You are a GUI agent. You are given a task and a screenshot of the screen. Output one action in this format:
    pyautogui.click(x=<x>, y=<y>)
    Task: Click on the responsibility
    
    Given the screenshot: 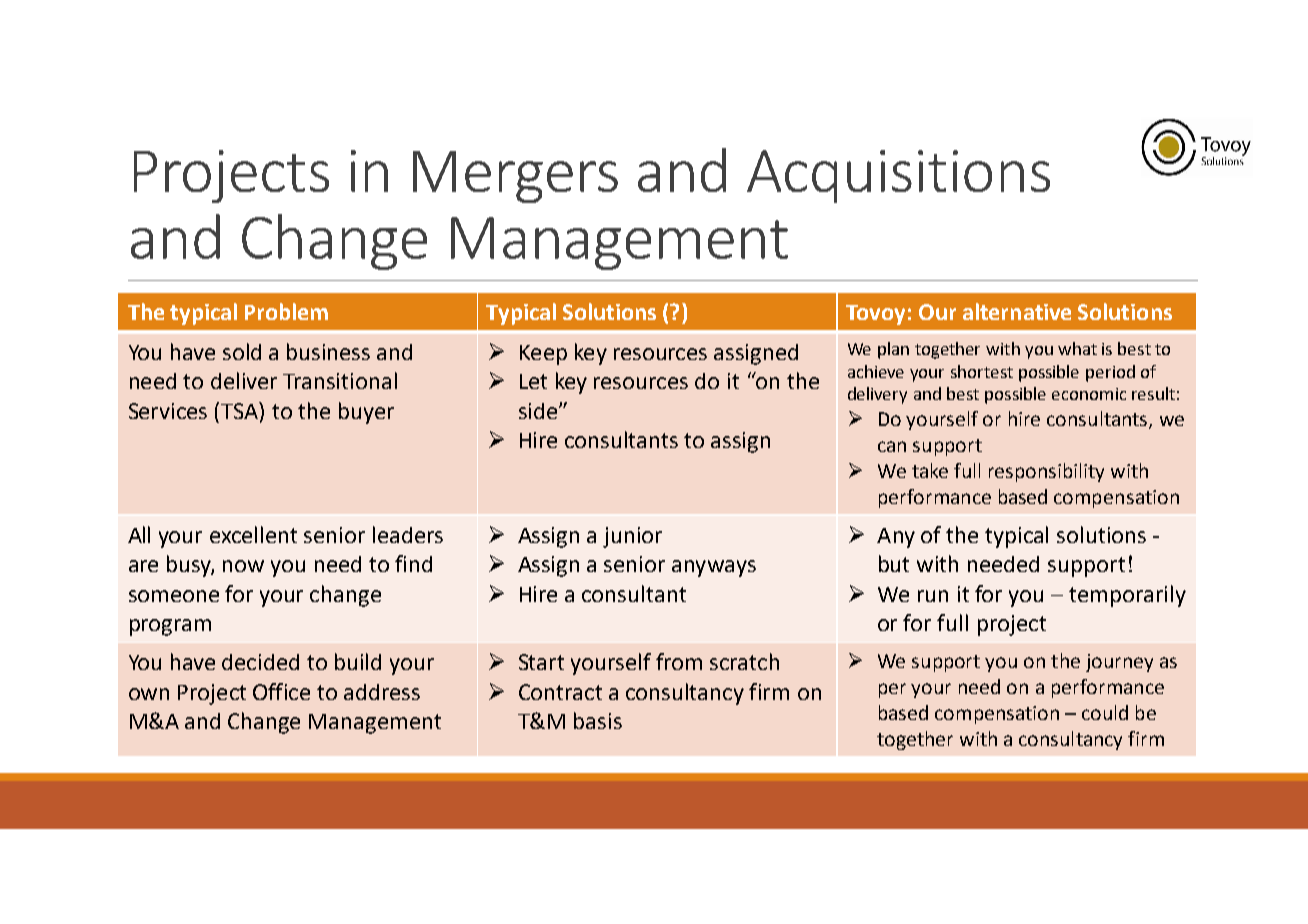 What is the action you would take?
    pyautogui.click(x=1046, y=472)
